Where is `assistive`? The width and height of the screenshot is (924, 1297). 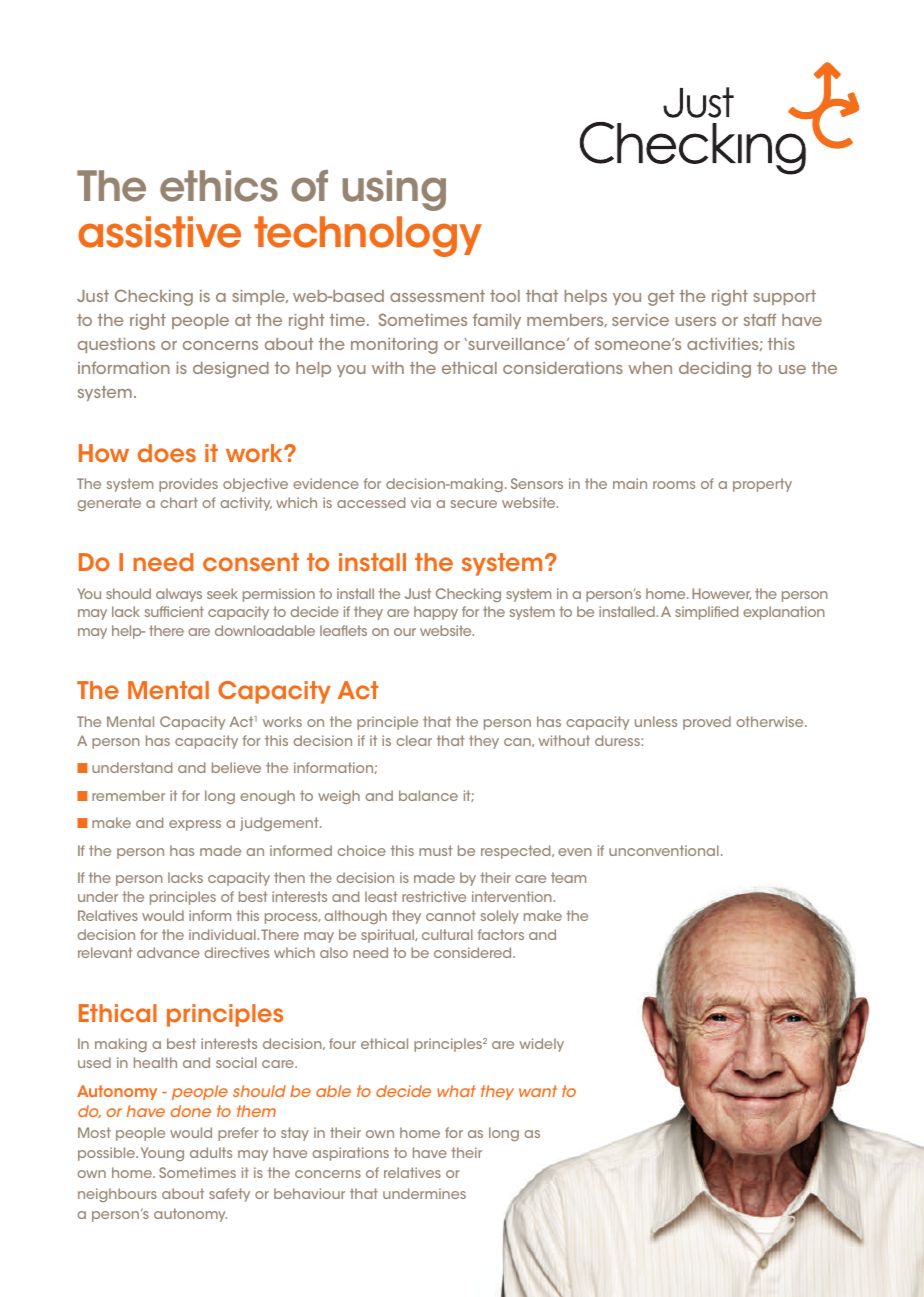 assistive is located at coordinates (159, 232).
